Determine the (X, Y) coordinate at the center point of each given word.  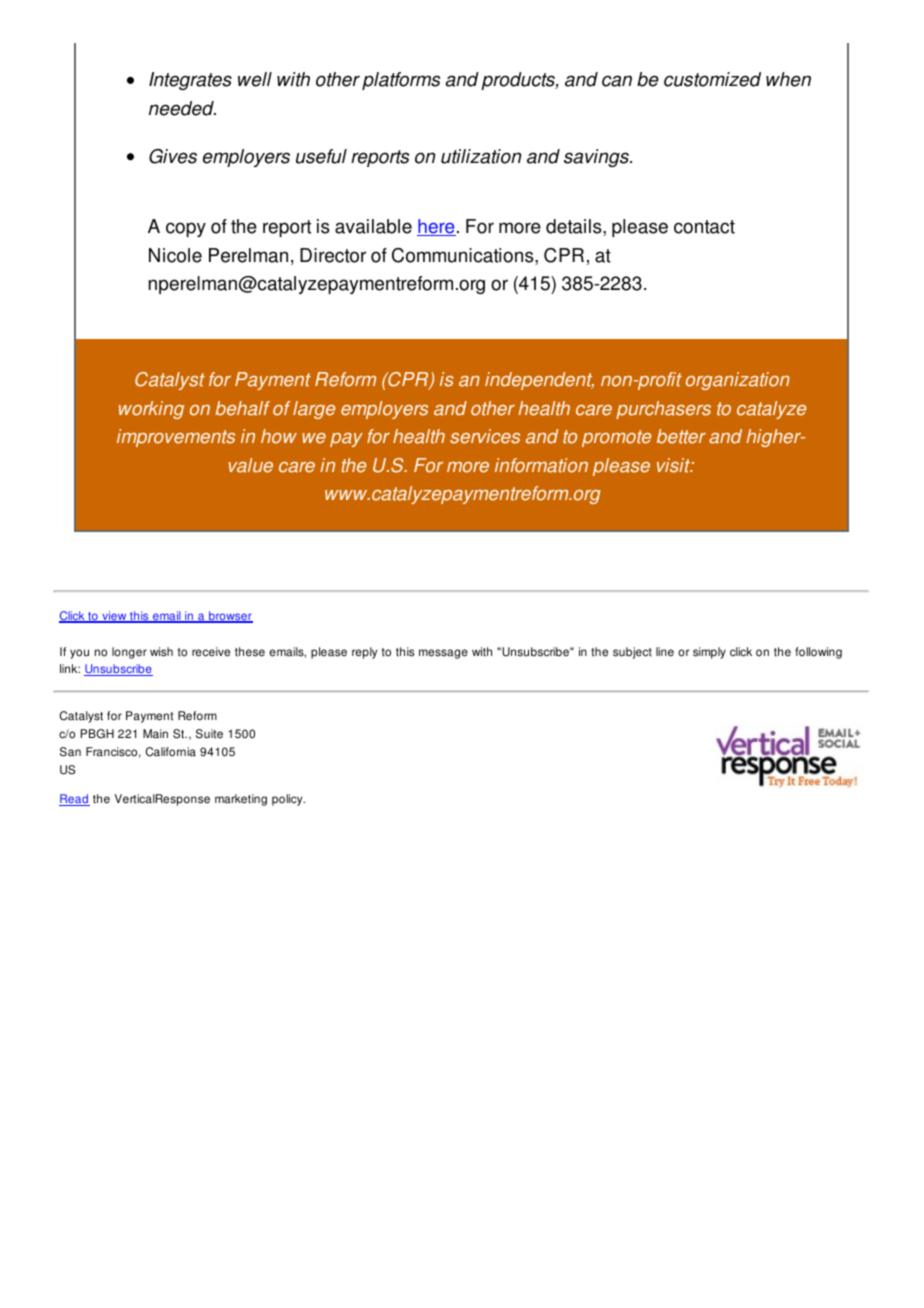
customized (712, 79)
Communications (464, 256)
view (114, 617)
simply (709, 653)
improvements (176, 438)
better (681, 436)
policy (288, 800)
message (443, 654)
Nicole (175, 255)
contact (704, 227)
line (665, 652)
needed (182, 108)
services (485, 436)
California (171, 752)
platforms (401, 81)
